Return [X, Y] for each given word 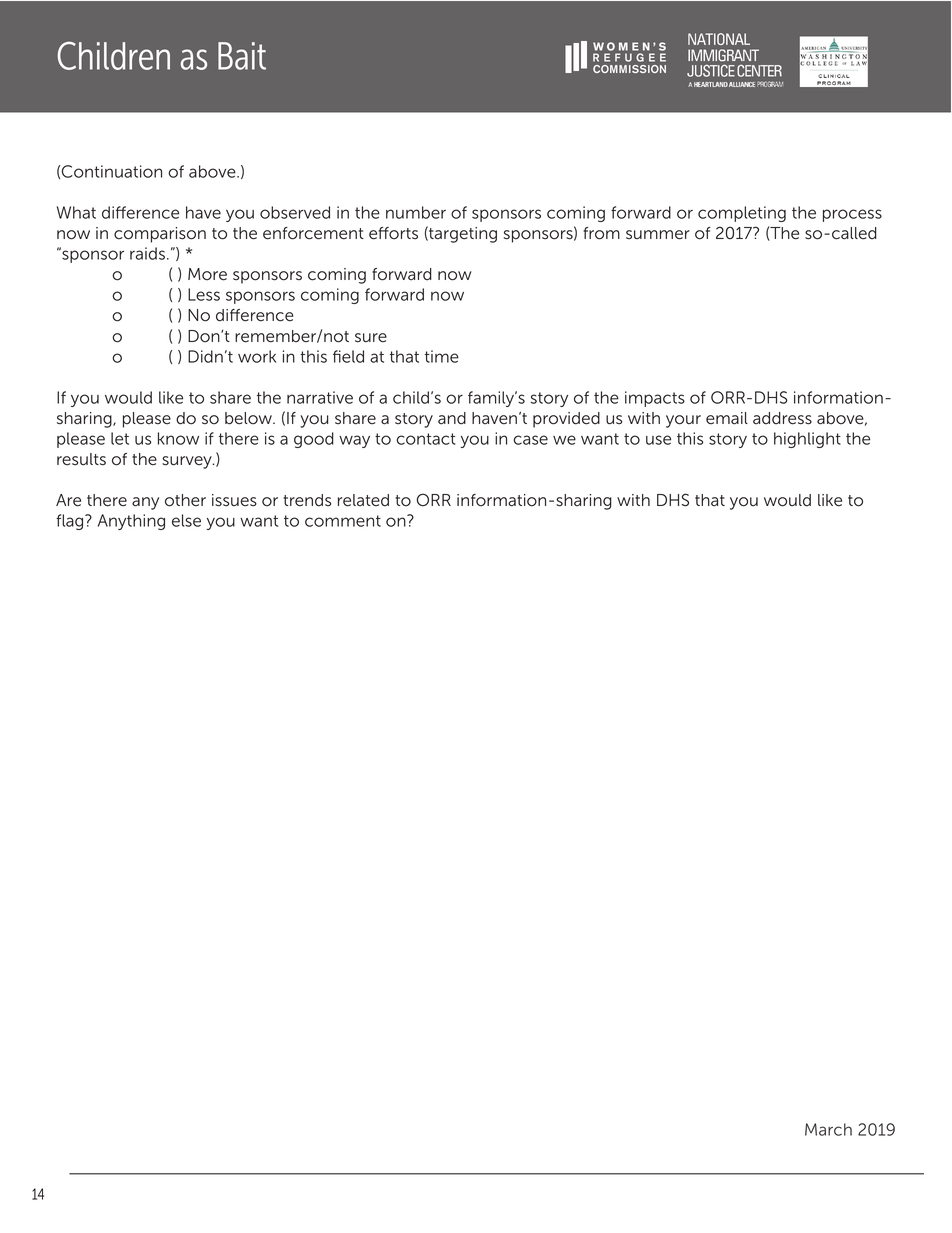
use [658, 440]
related [363, 500]
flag [71, 522]
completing [742, 214]
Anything [131, 522]
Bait [242, 56]
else [186, 520]
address [782, 418]
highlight [807, 440]
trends [307, 500]
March [828, 1129]
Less [204, 294]
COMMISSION [629, 69]
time [442, 356]
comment [343, 521]
